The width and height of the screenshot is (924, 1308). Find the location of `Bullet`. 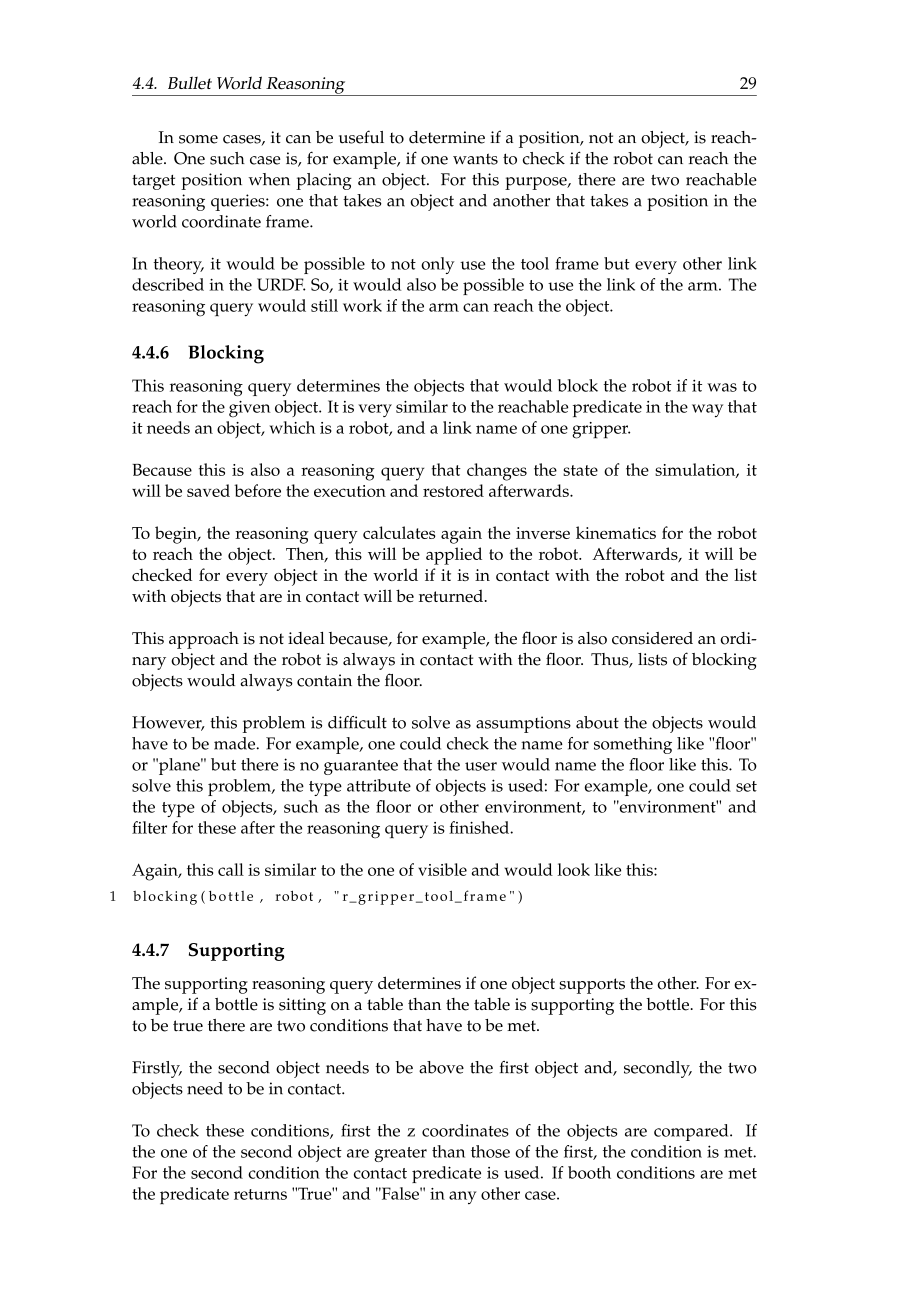

Bullet is located at coordinates (190, 83).
